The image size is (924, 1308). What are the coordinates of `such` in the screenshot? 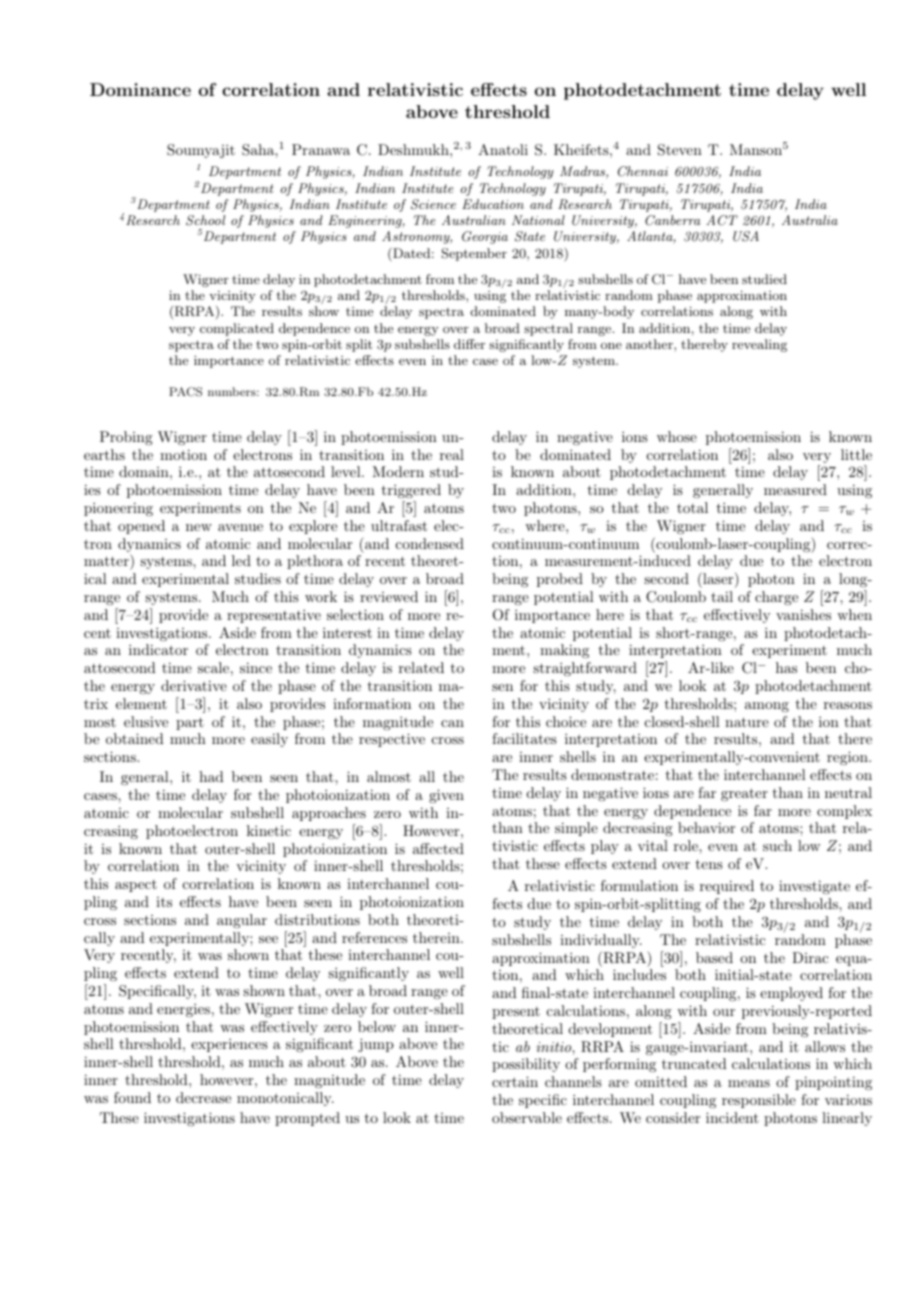 It's located at (777, 845).
